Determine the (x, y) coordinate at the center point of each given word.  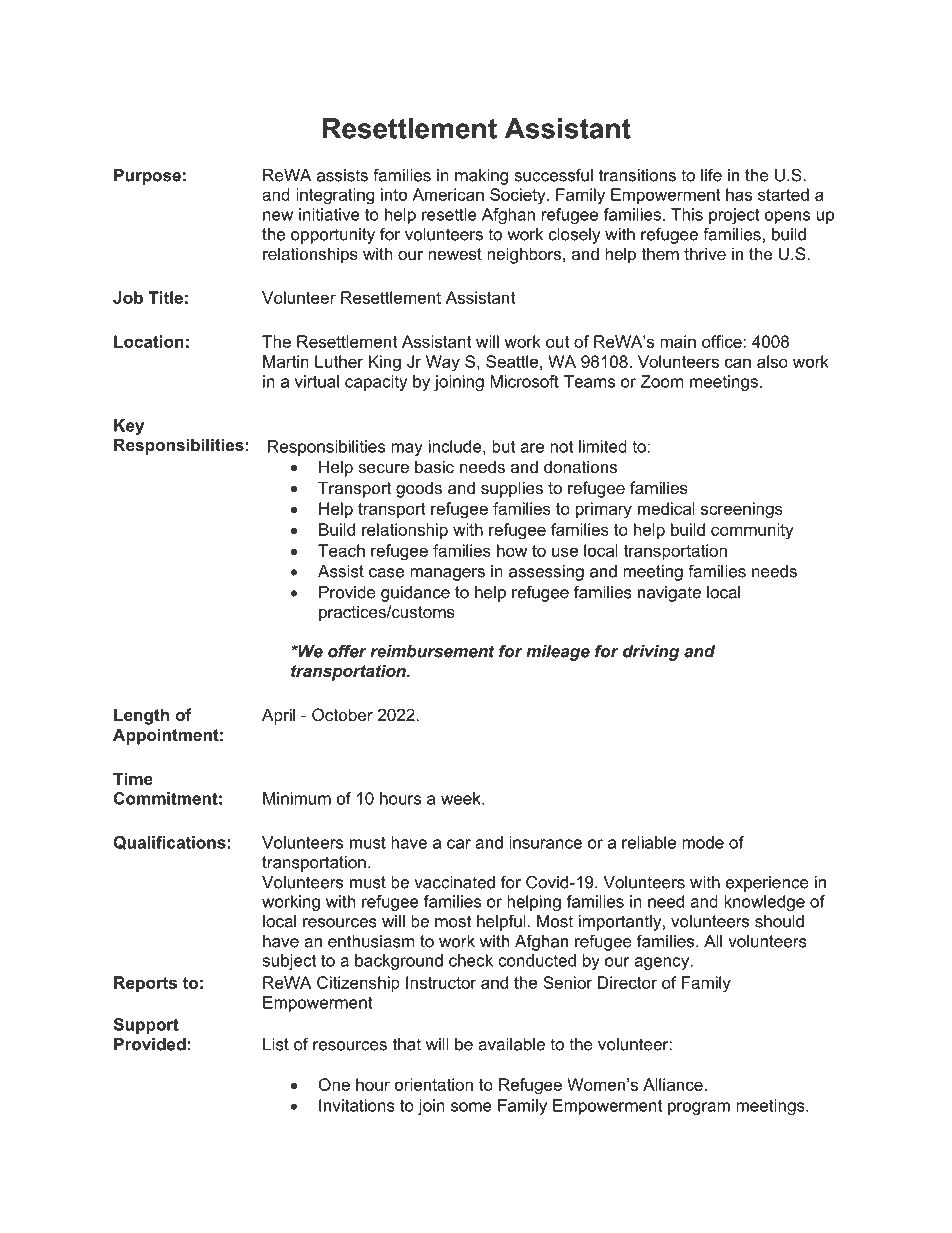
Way (443, 363)
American (448, 194)
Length (141, 716)
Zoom (662, 381)
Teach (341, 550)
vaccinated (454, 882)
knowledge (764, 903)
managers (447, 574)
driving (651, 653)
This (687, 214)
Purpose (147, 177)
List (276, 1044)
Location (149, 341)
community (752, 531)
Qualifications (169, 843)
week (462, 798)
